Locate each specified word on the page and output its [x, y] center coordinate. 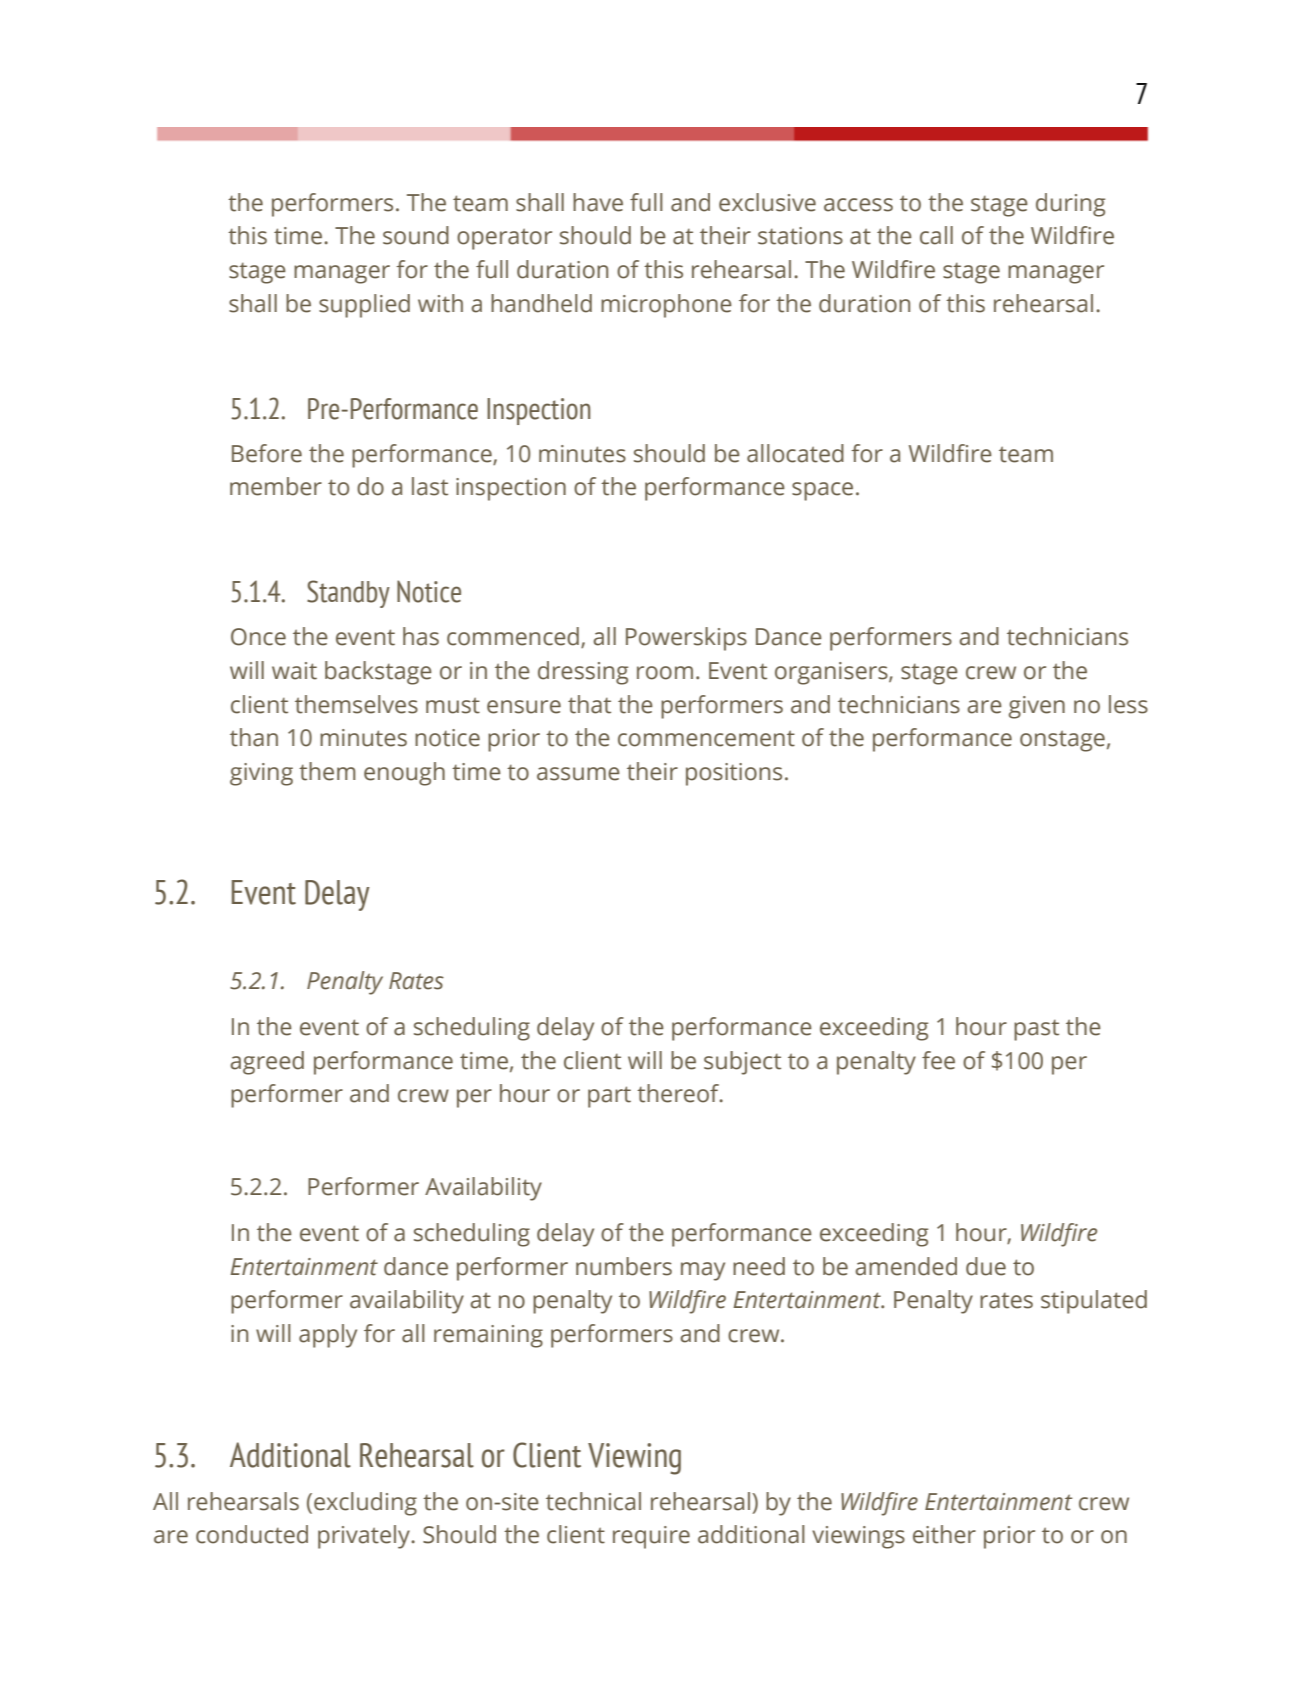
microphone [666, 306]
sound [416, 235]
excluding [365, 1504]
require [651, 1537]
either [944, 1534]
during [1070, 205]
